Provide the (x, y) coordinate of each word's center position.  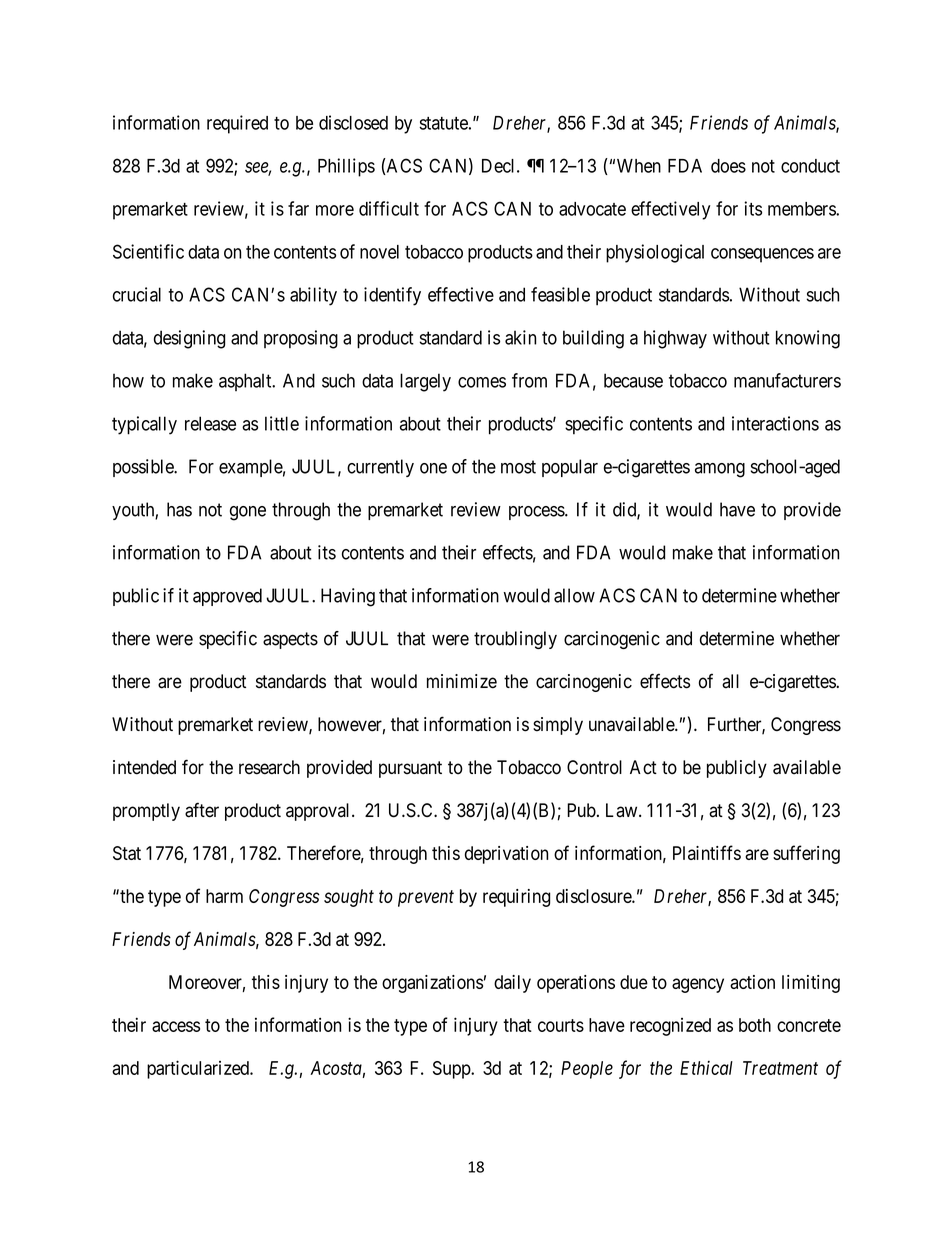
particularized (199, 1069)
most (518, 467)
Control (594, 767)
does (728, 166)
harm (224, 896)
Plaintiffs (707, 852)
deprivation (506, 855)
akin (520, 337)
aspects (290, 640)
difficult (389, 208)
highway (675, 339)
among (720, 470)
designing (190, 339)
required (237, 124)
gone (248, 513)
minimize (462, 681)
